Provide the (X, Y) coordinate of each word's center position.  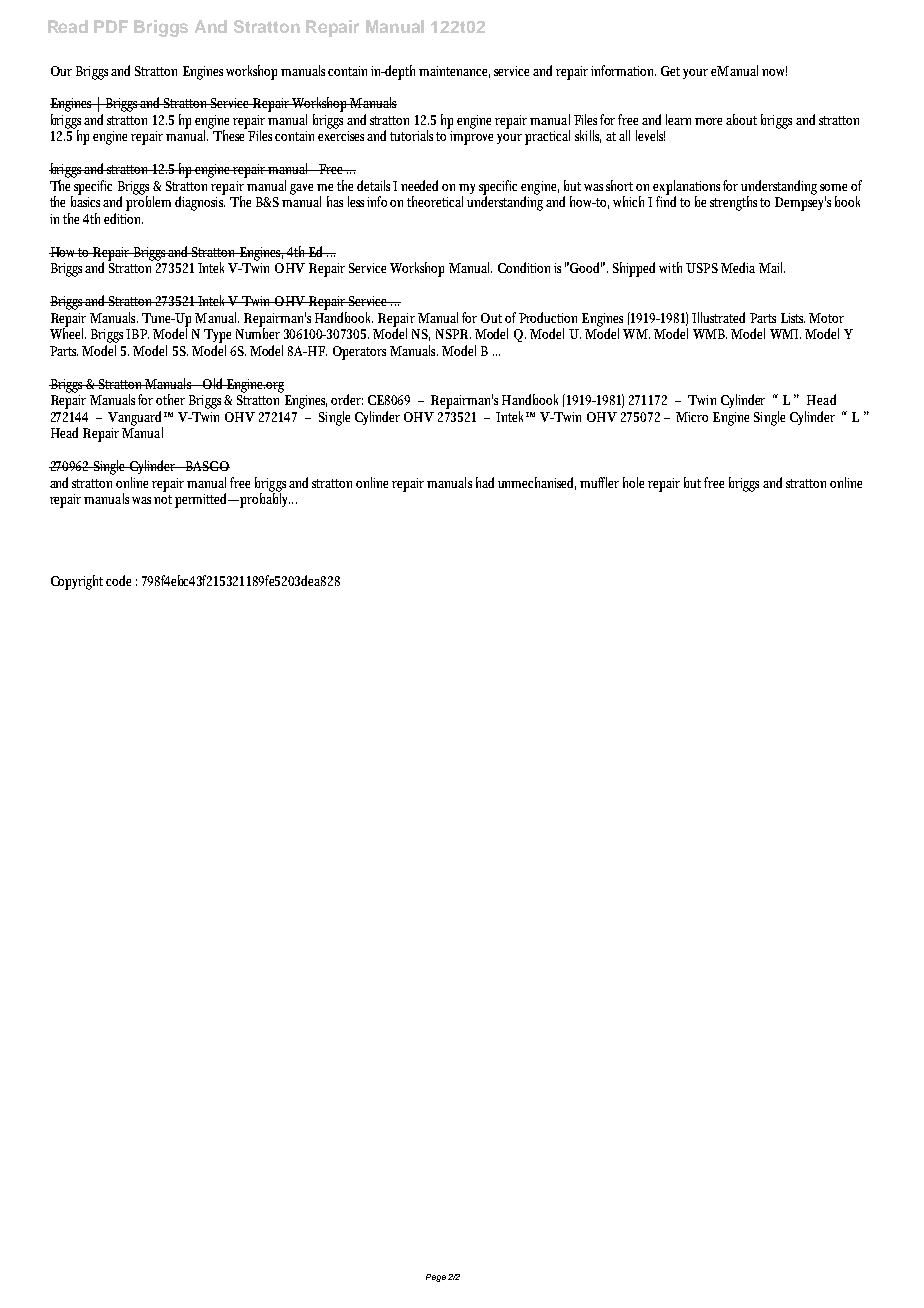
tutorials (413, 135)
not (165, 499)
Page (436, 1278)
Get (672, 71)
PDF (111, 26)
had (485, 482)
